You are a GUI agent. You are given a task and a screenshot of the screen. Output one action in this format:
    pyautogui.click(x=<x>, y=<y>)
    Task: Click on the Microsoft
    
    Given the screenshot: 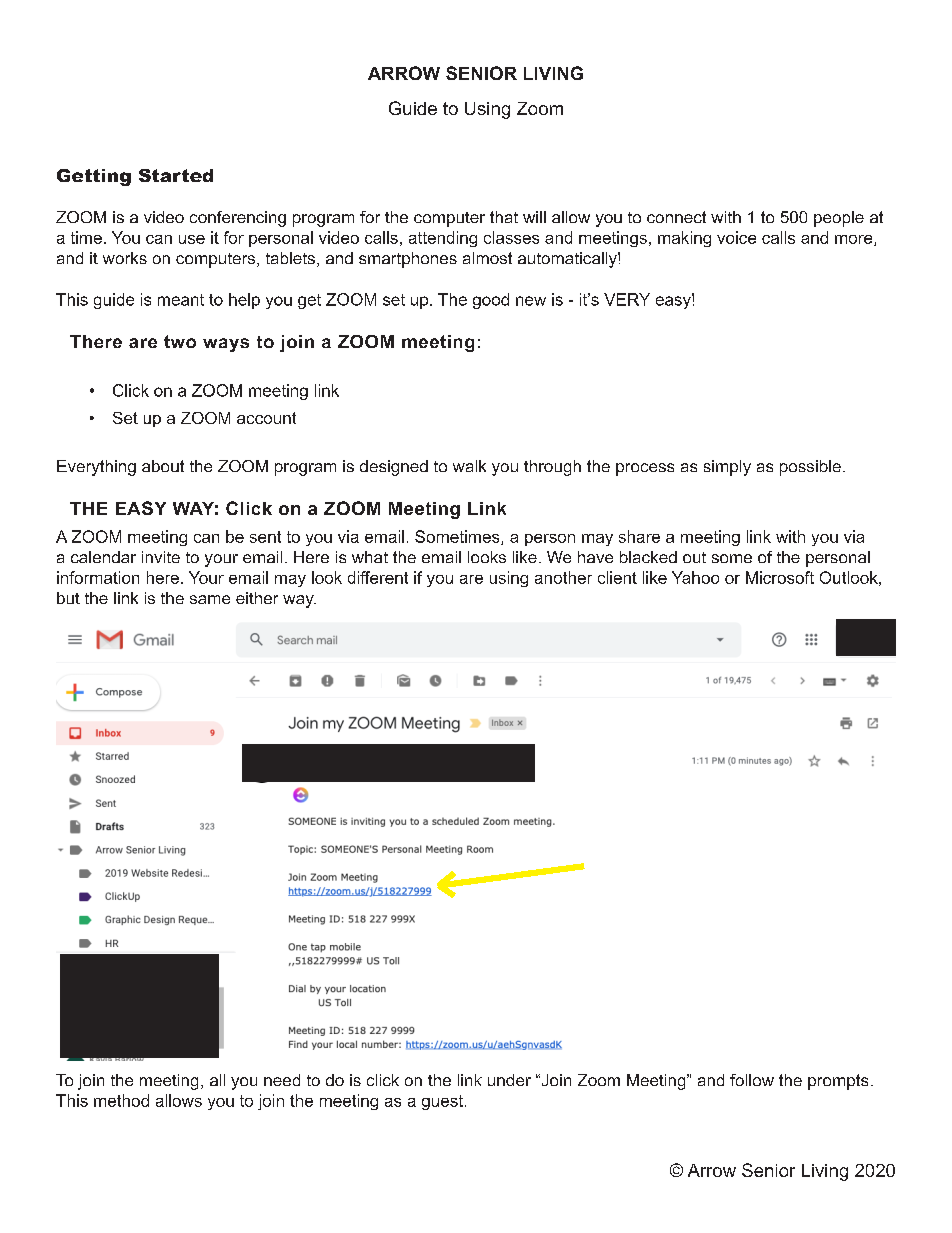 What is the action you would take?
    pyautogui.click(x=780, y=577)
